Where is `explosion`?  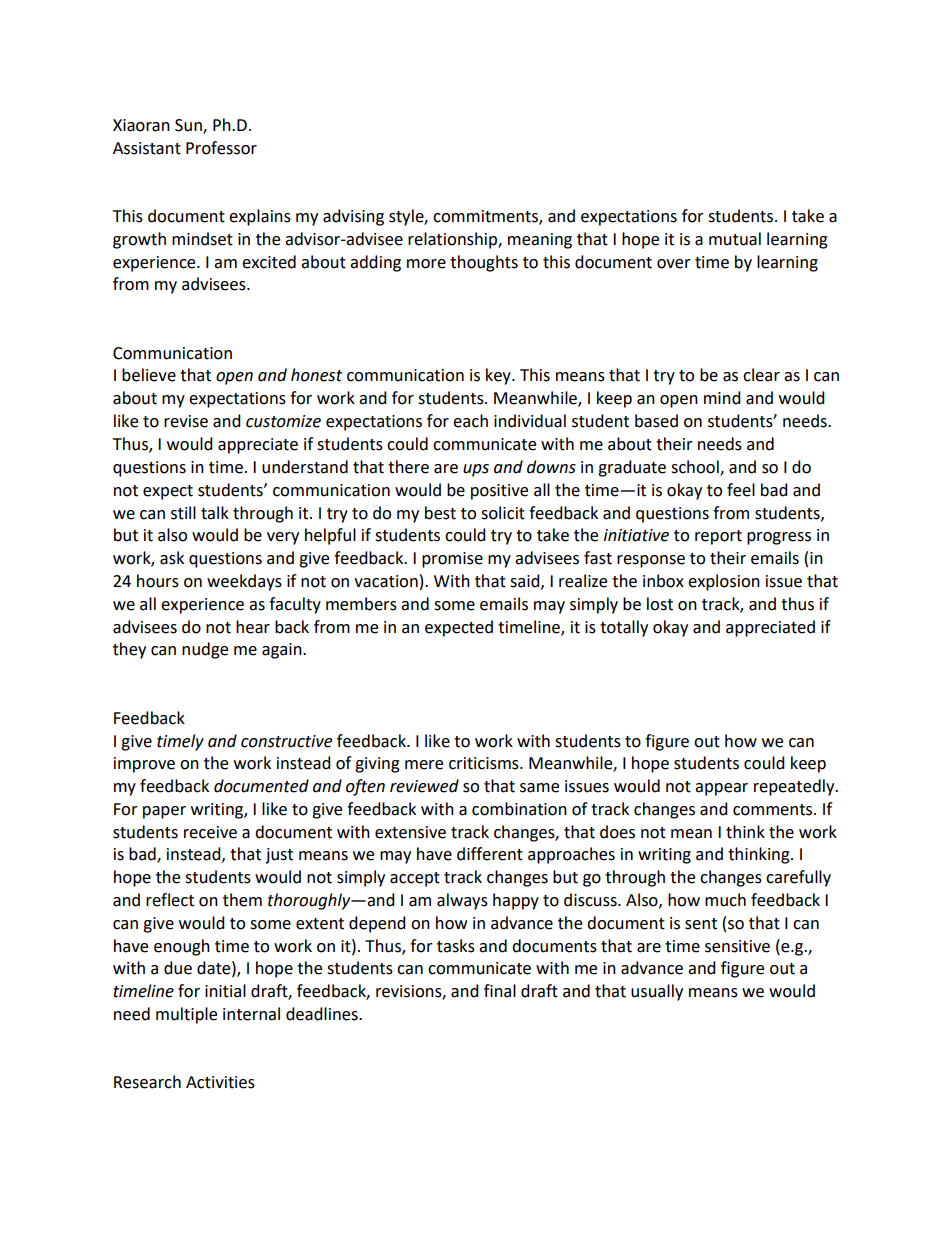 explosion is located at coordinates (724, 582).
